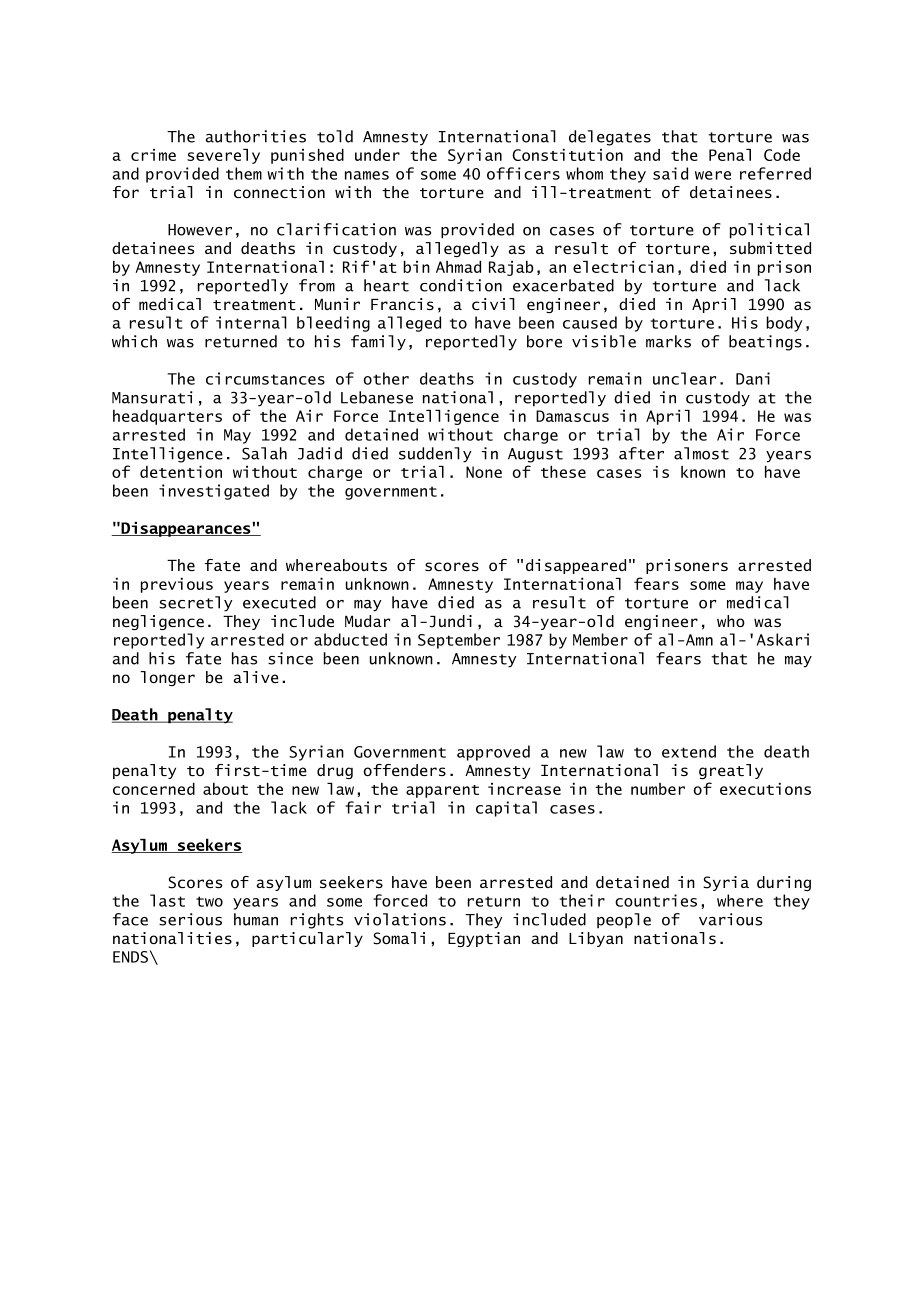  Describe the element at coordinates (214, 492) in the screenshot. I see `investigated` at that location.
